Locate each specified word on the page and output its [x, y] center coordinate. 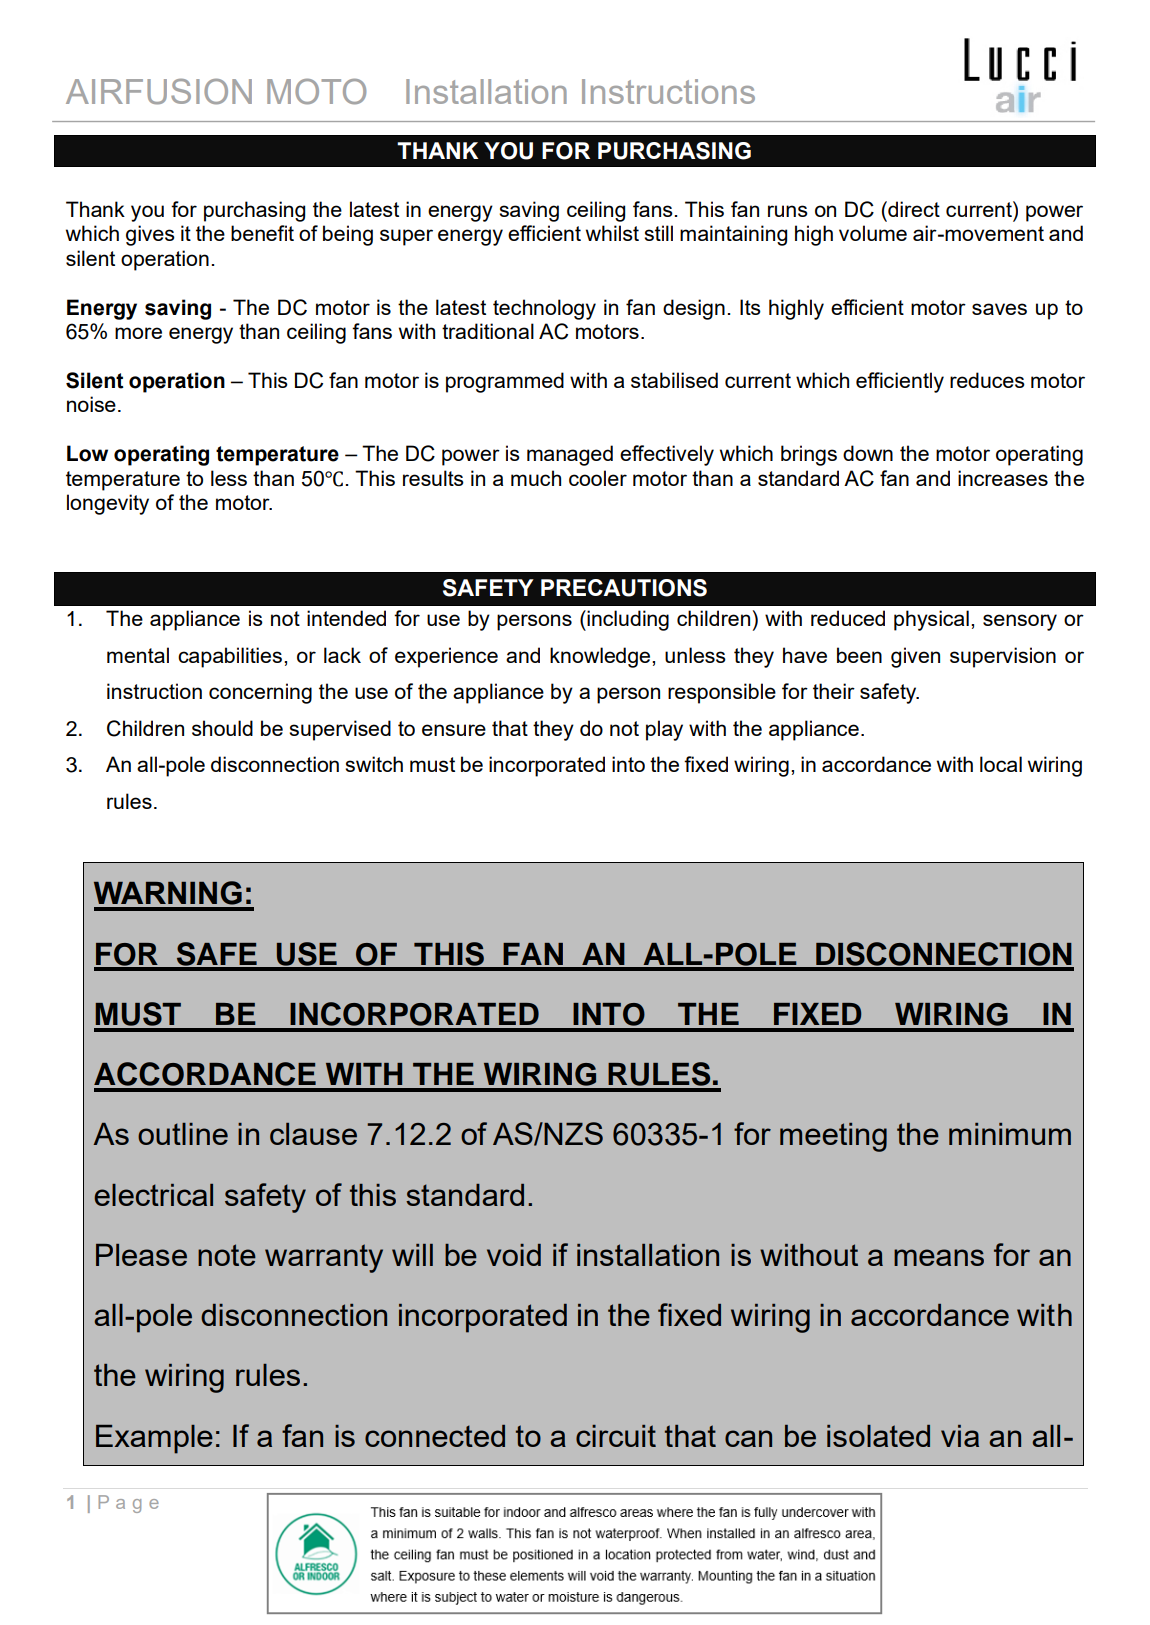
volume [873, 233]
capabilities [230, 657]
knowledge [601, 657]
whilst [612, 233]
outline [183, 1134]
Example [154, 1439]
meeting [833, 1137]
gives [150, 235]
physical [931, 620]
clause [313, 1134]
